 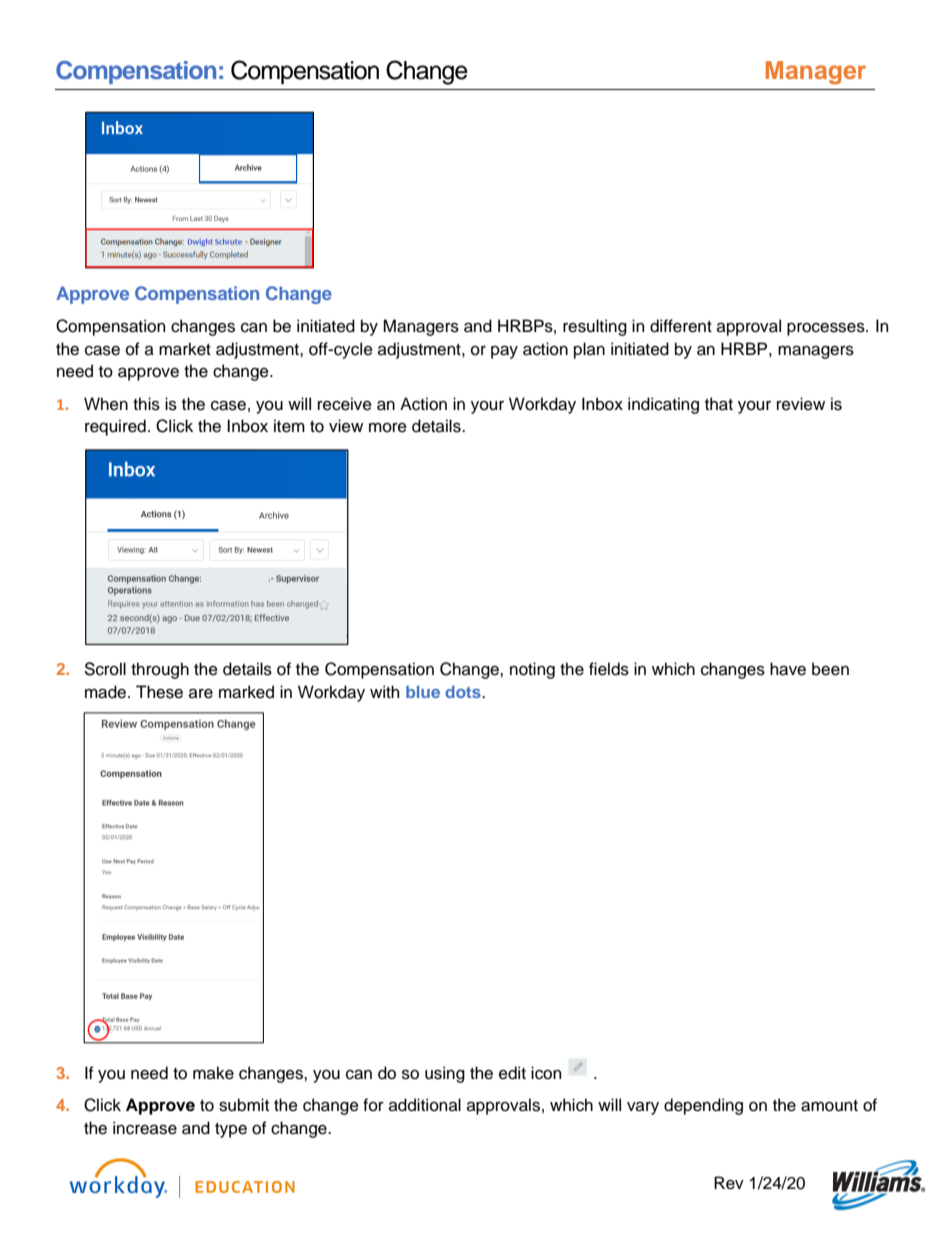 What do you see at coordinates (244, 1105) in the document?
I see `submit` at bounding box center [244, 1105].
